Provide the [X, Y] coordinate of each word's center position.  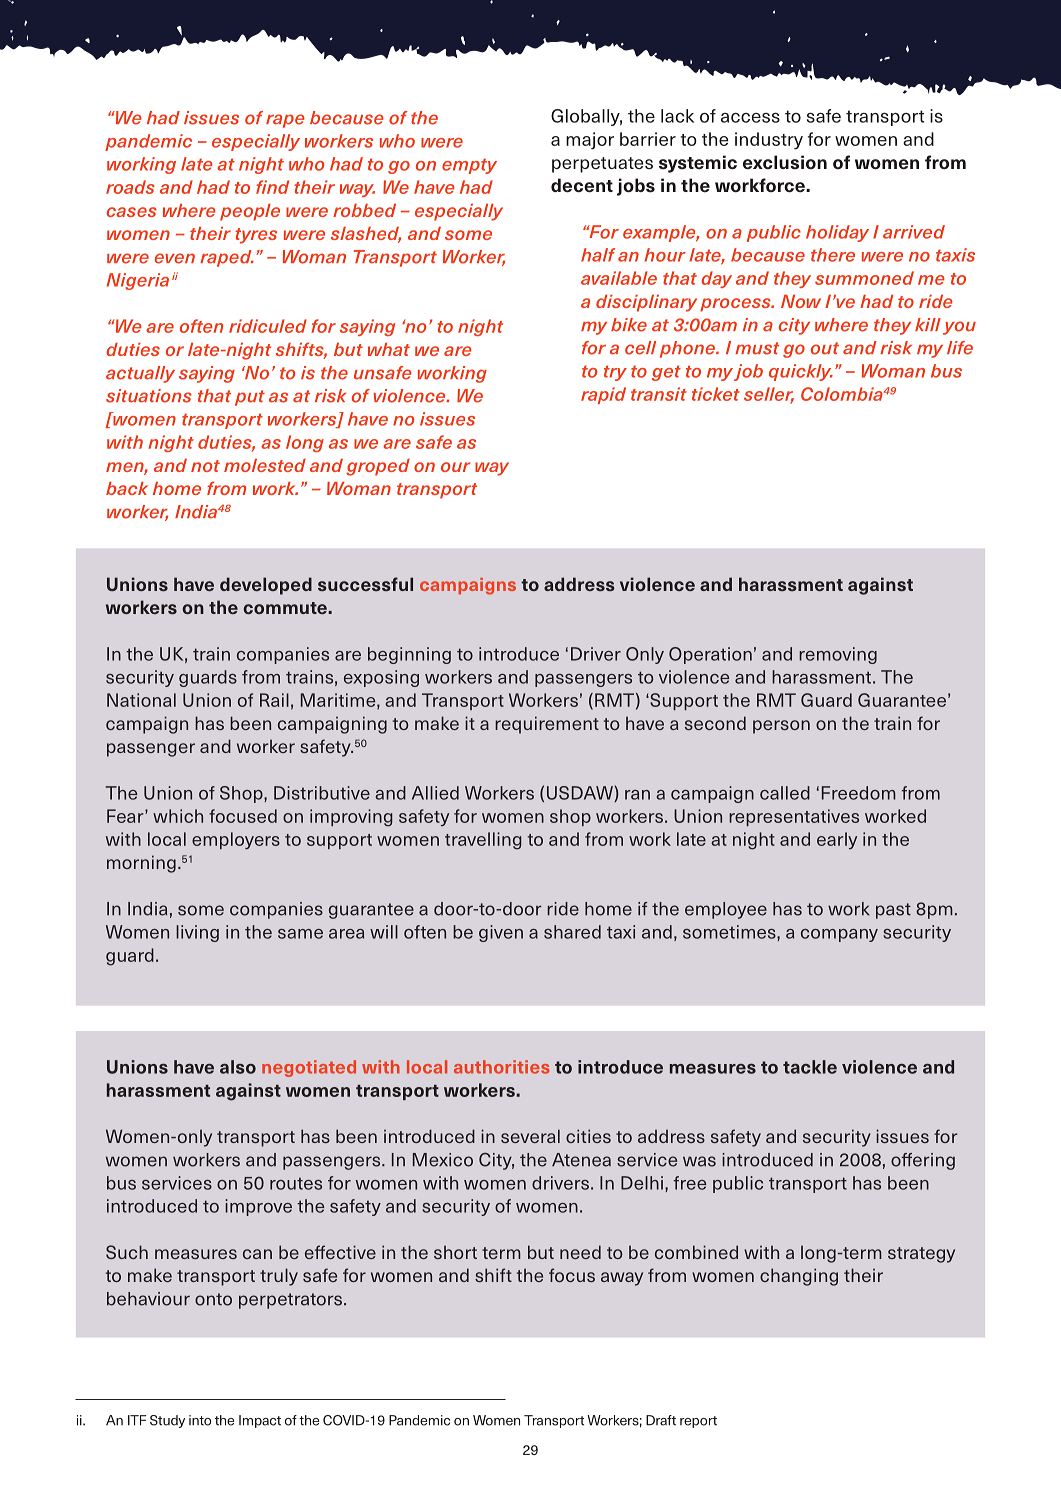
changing [799, 1277]
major [590, 141]
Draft [661, 1420]
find [272, 187]
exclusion [785, 162]
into [200, 1420]
